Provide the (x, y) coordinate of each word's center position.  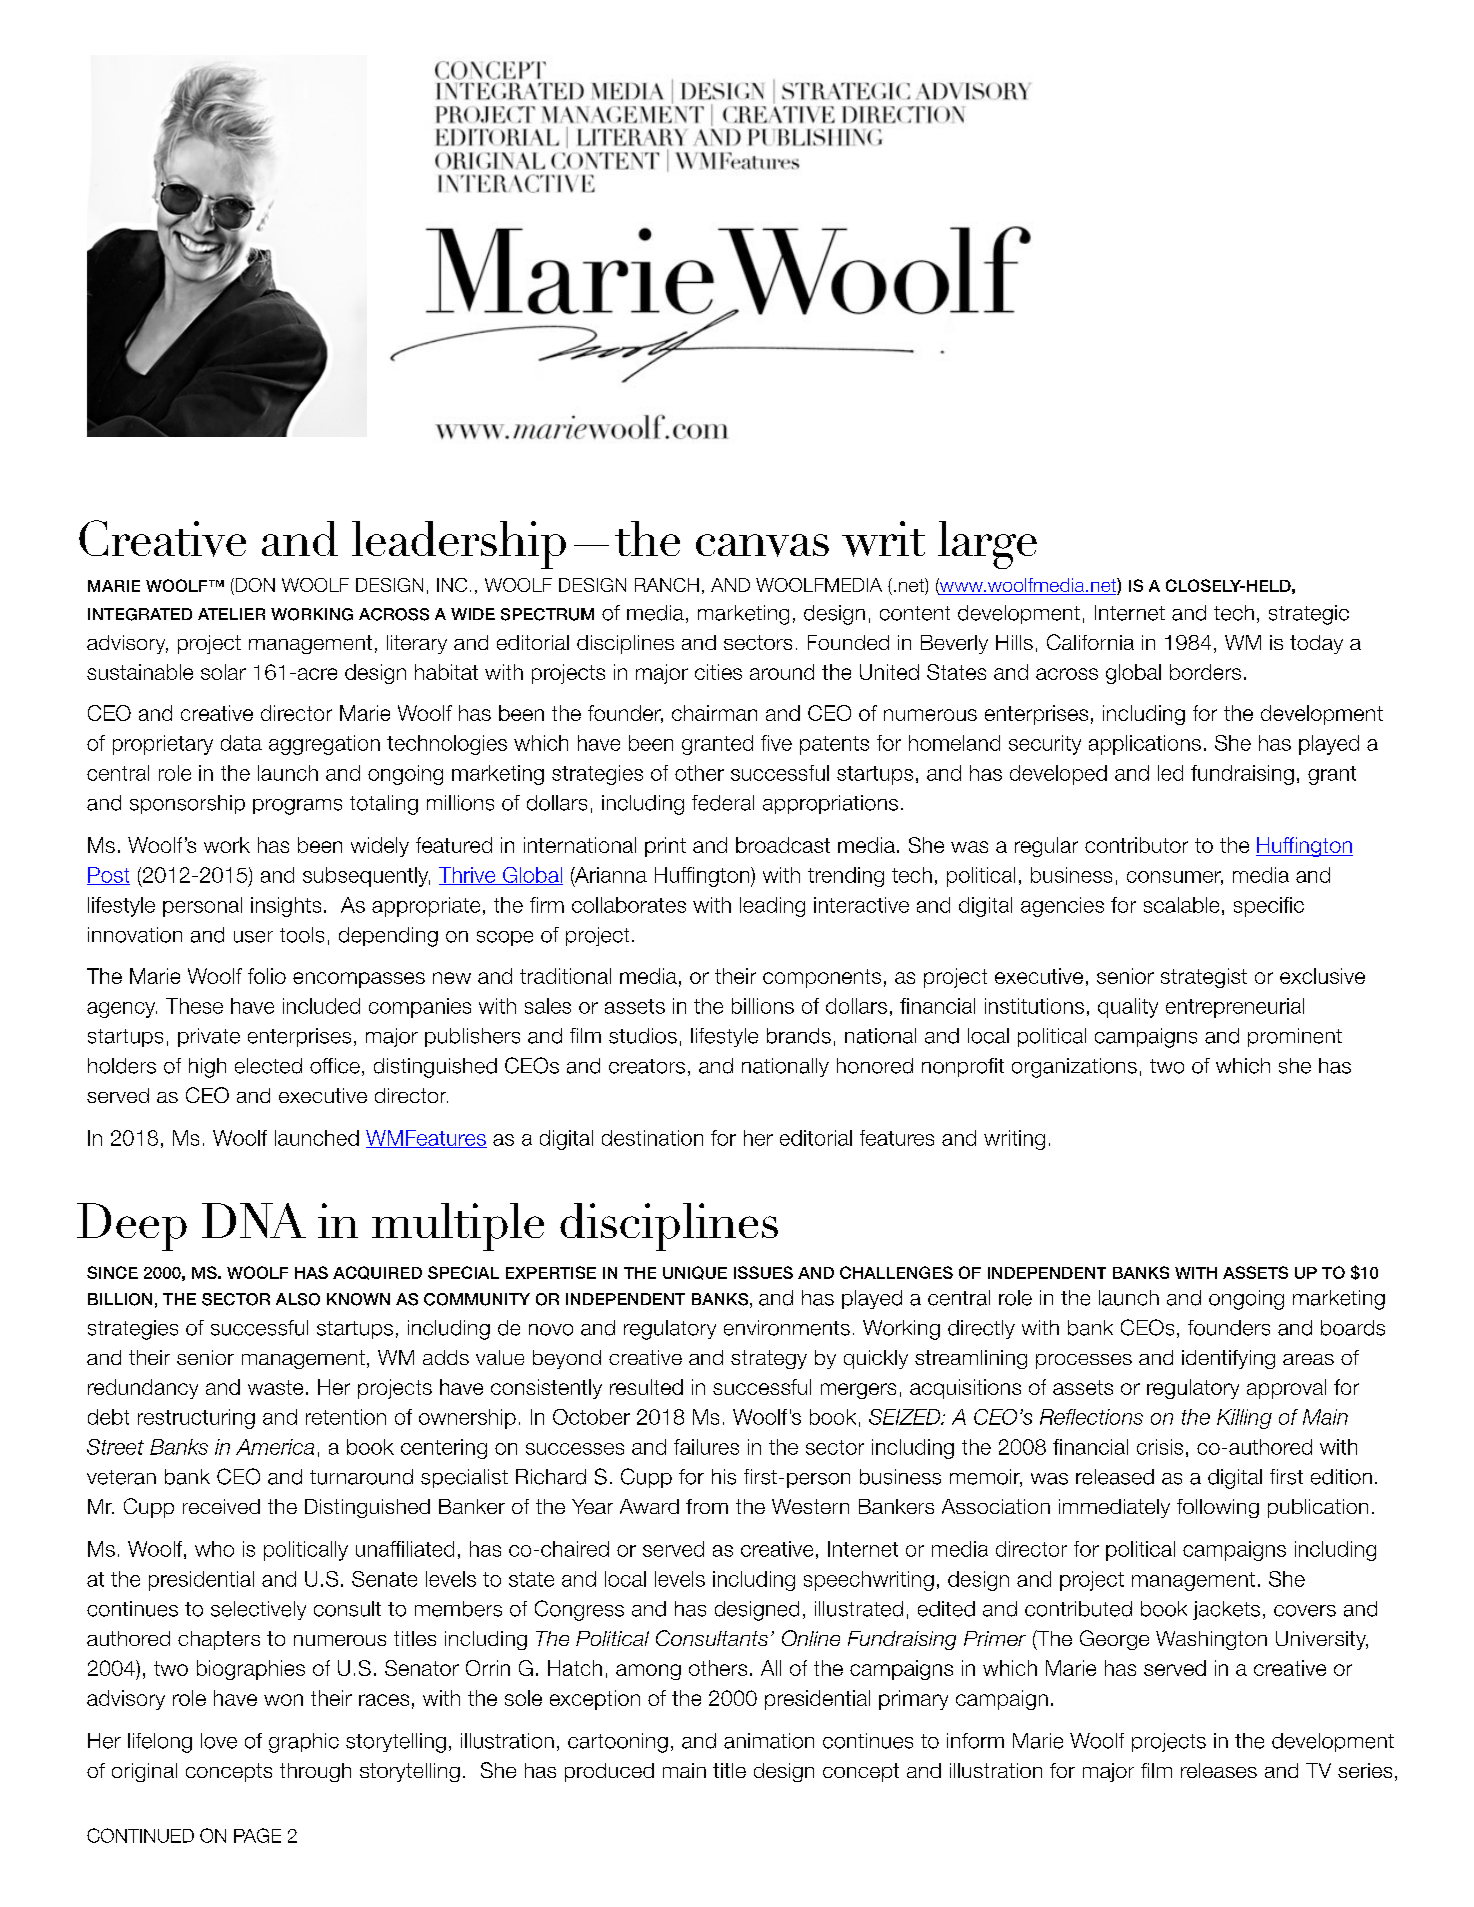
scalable (1181, 905)
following (1218, 1508)
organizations (1074, 1068)
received (221, 1506)
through (315, 1772)
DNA (254, 1220)
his (724, 1477)
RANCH (667, 585)
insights (286, 907)
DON (254, 586)
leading (772, 907)
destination (652, 1138)
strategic (1309, 615)
